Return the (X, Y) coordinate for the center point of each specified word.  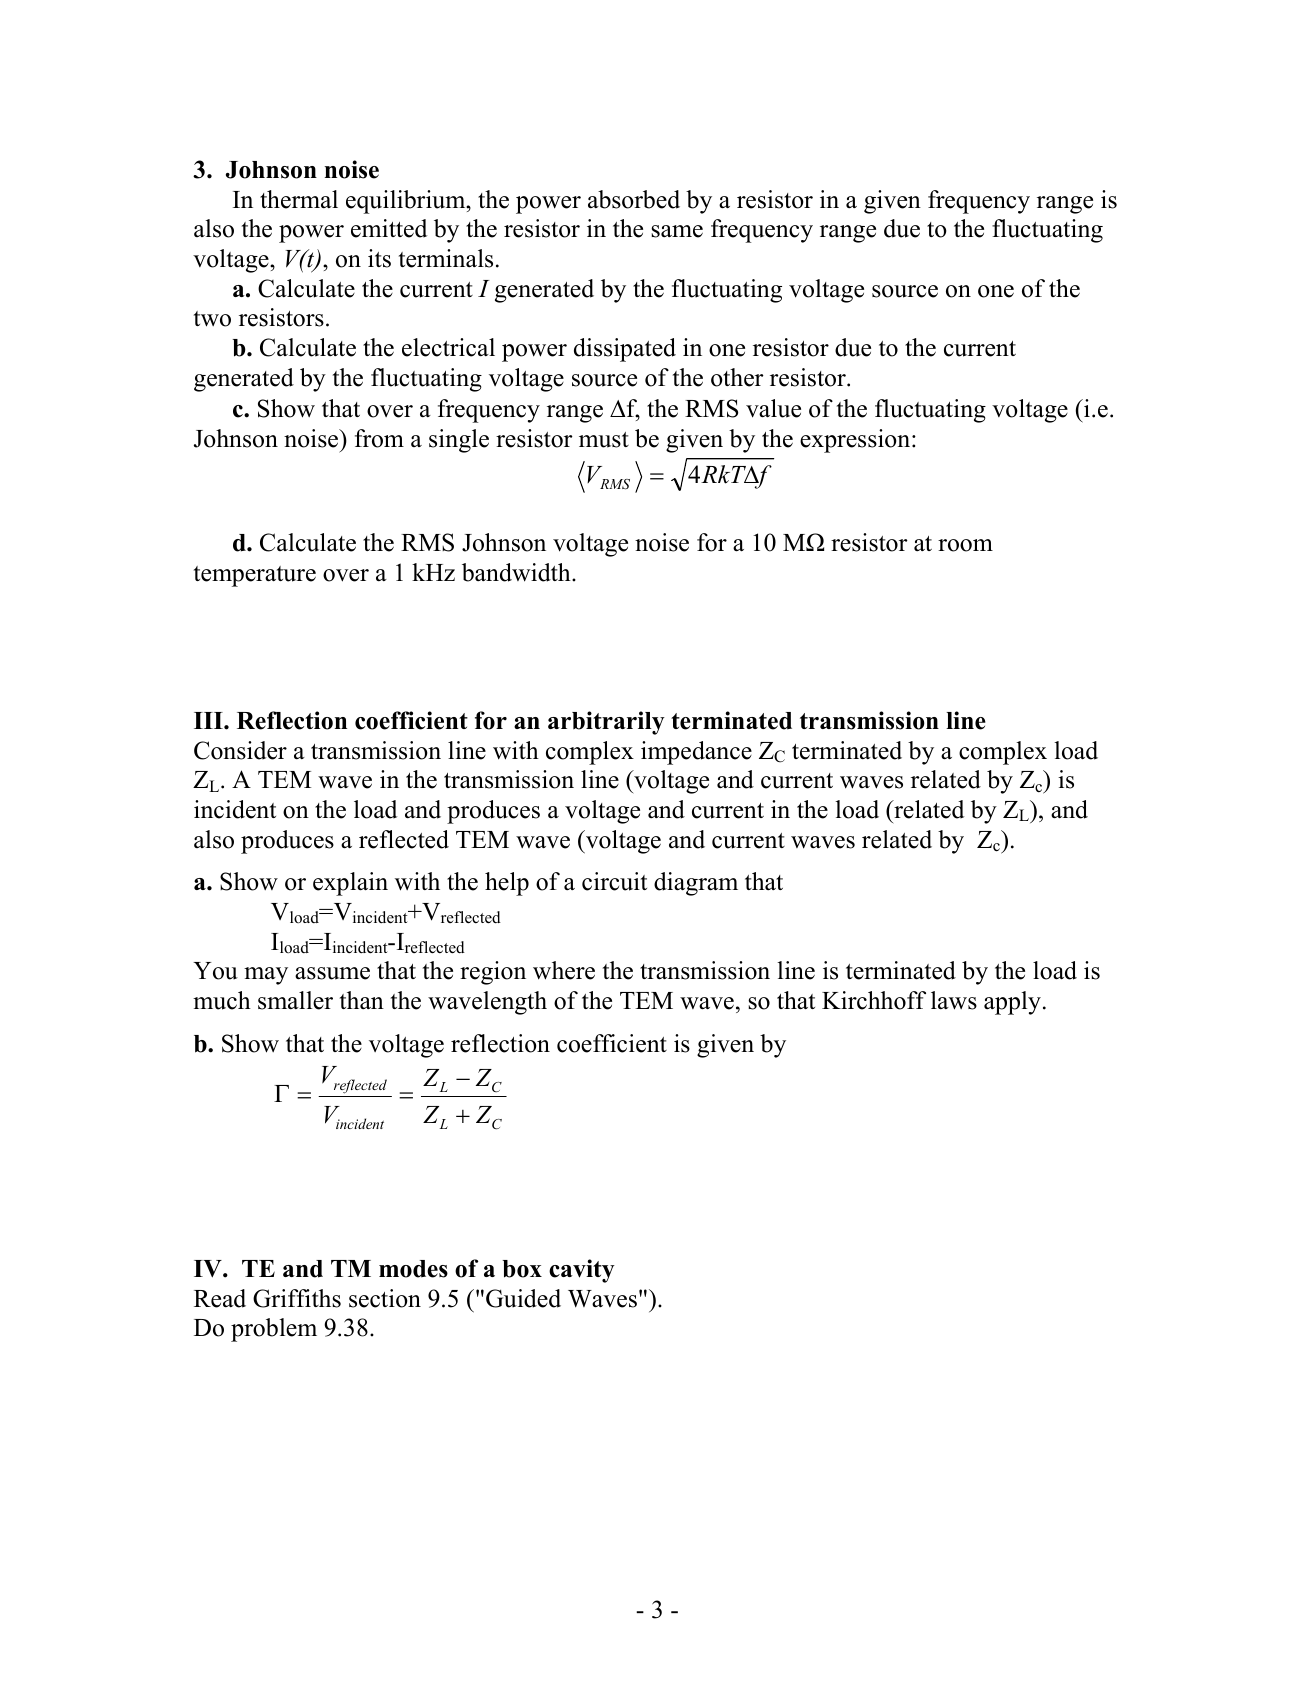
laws (954, 1000)
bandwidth (517, 572)
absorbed (634, 199)
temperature (255, 576)
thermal (299, 199)
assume (332, 973)
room (965, 545)
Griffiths (297, 1298)
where (564, 970)
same (677, 231)
